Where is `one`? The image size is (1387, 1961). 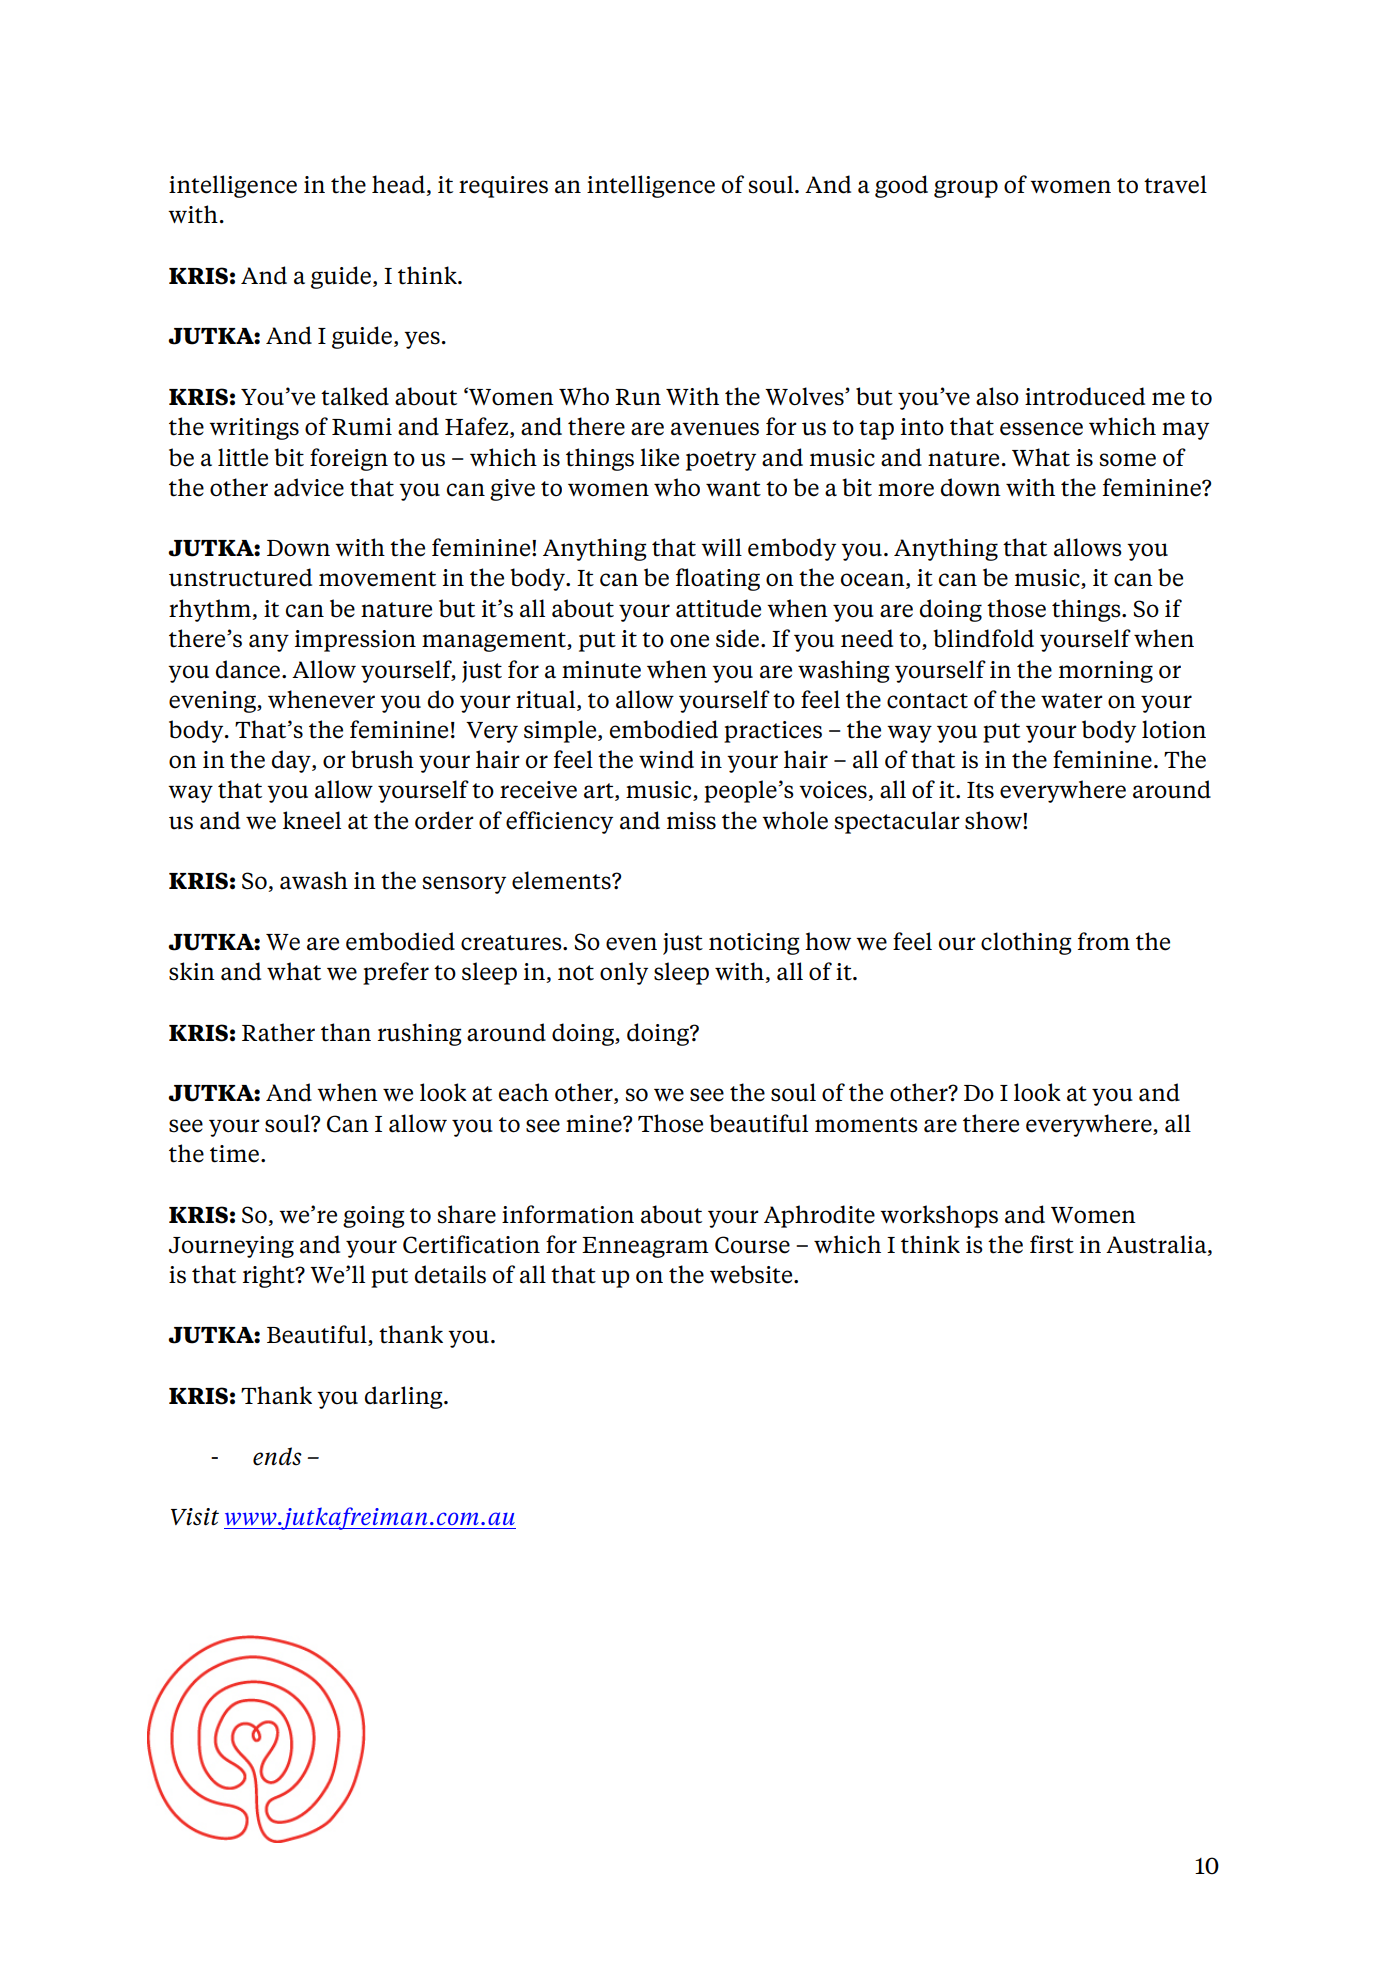 one is located at coordinates (689, 641).
